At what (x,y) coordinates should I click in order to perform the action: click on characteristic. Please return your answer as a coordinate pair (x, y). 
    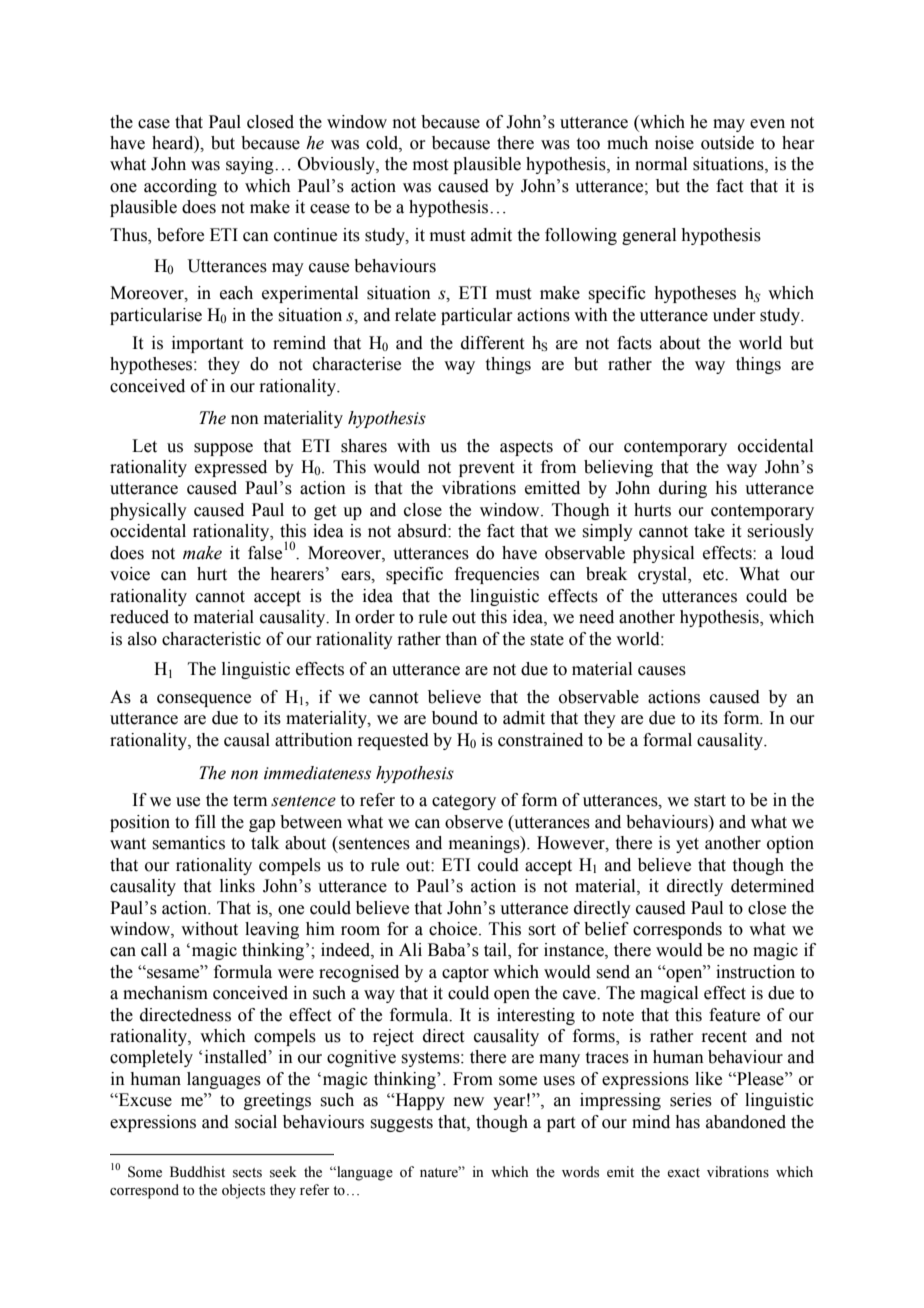
    Looking at the image, I should click on (211, 639).
